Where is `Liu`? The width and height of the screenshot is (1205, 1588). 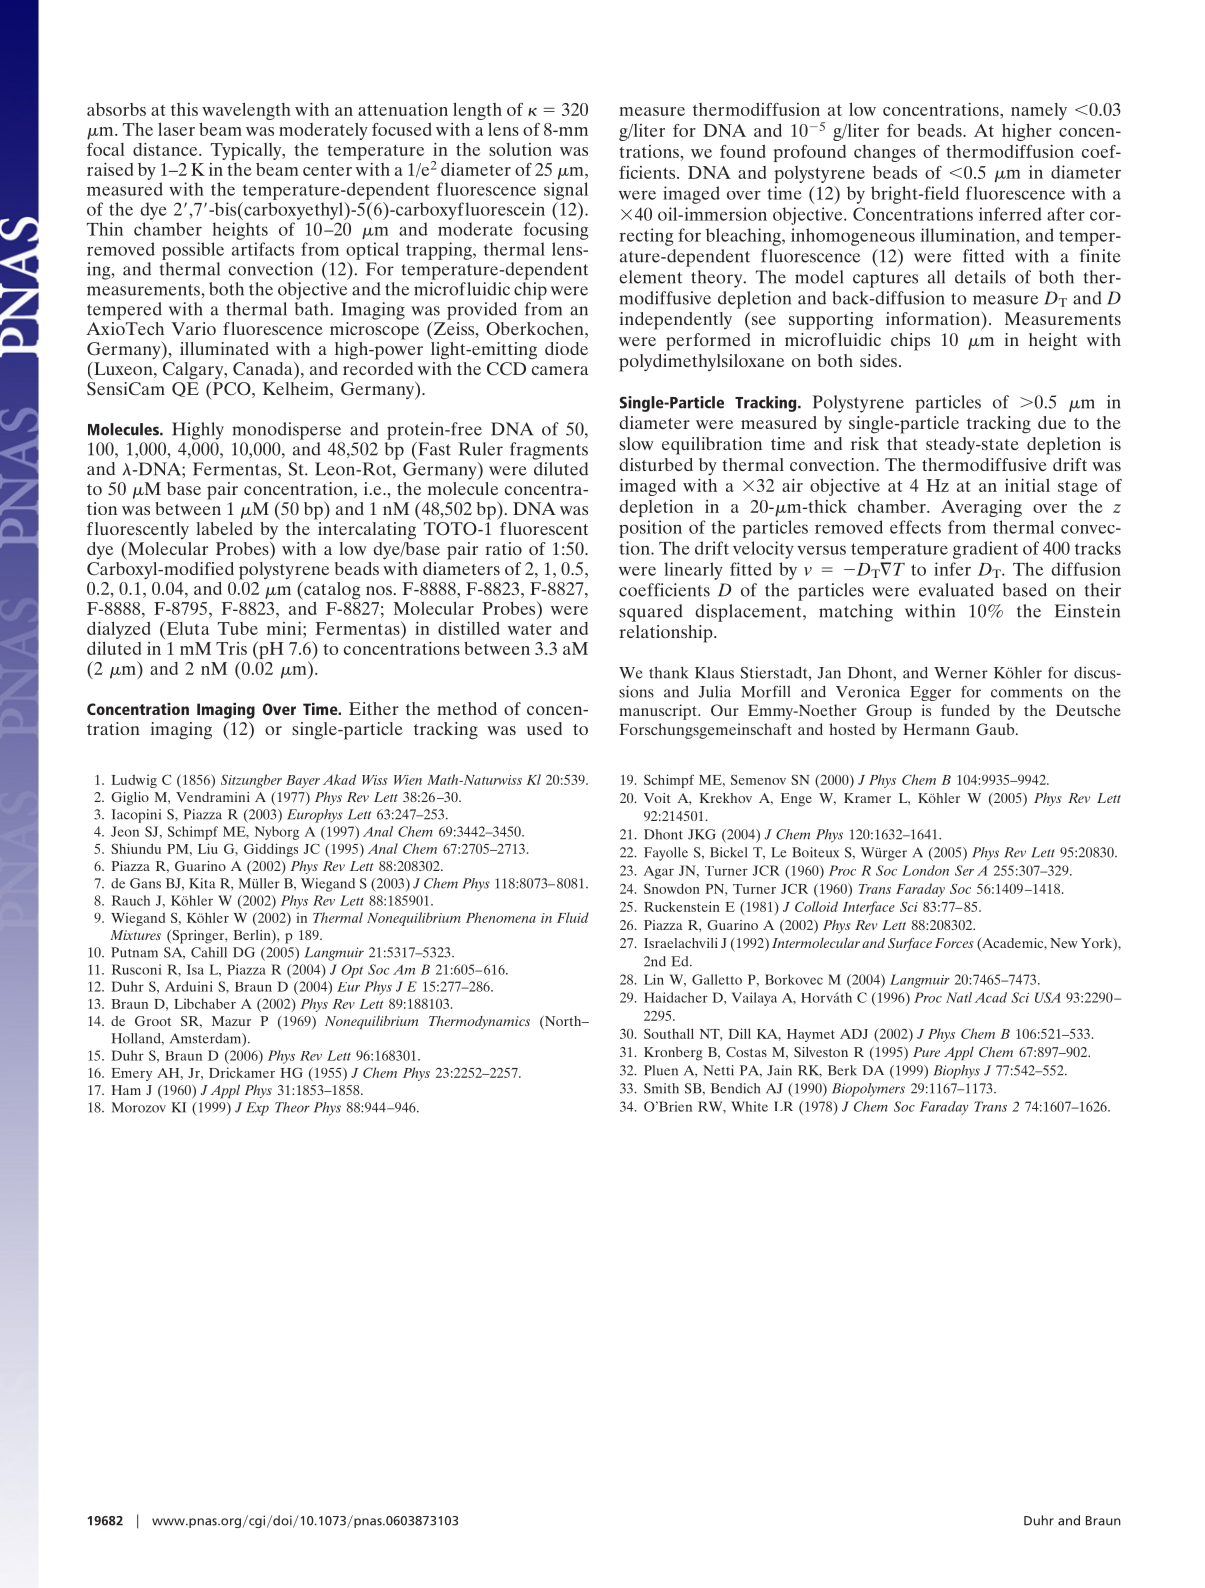
Liu is located at coordinates (208, 848).
